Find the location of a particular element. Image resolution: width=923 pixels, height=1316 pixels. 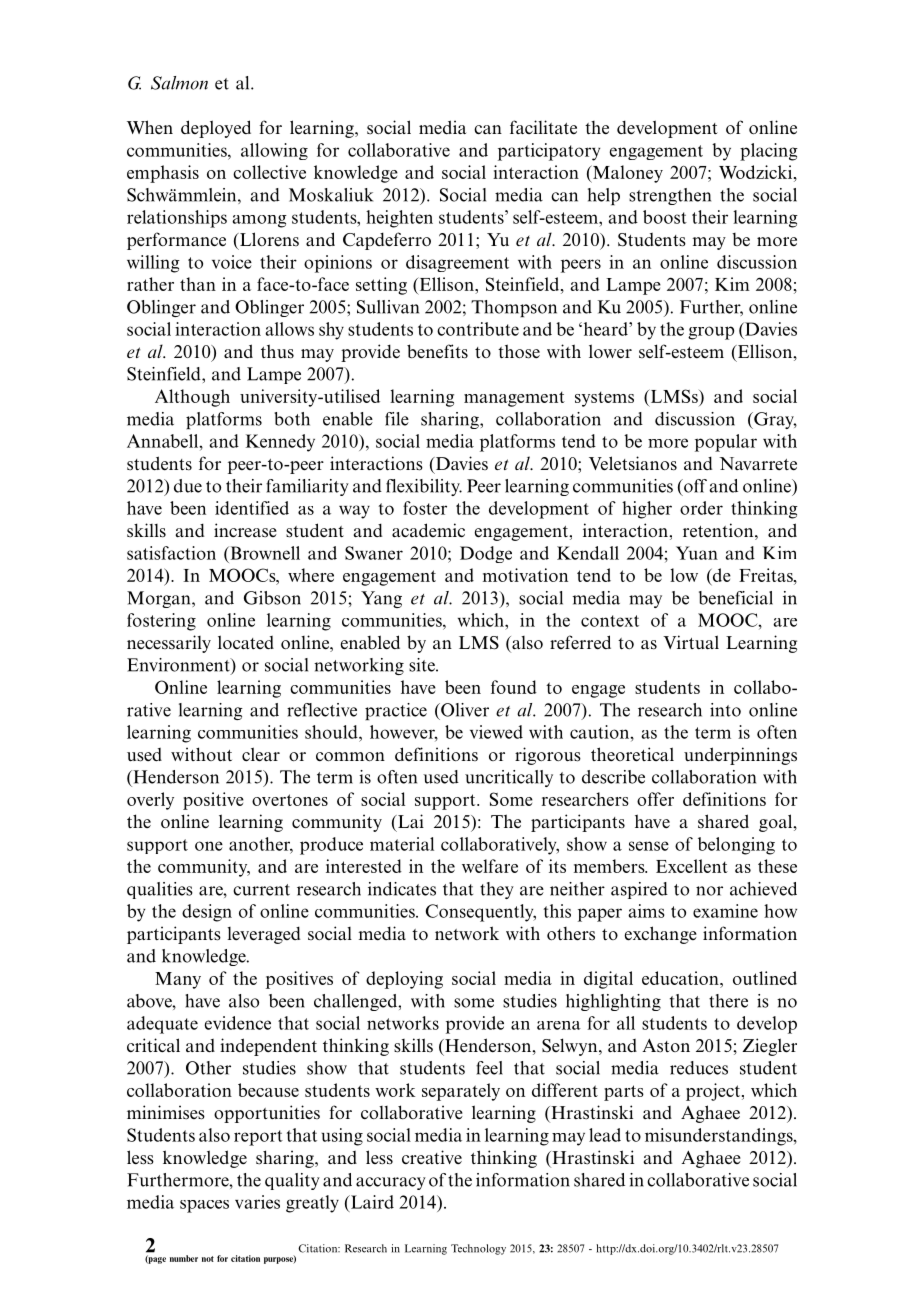

deploying is located at coordinates (404, 980).
